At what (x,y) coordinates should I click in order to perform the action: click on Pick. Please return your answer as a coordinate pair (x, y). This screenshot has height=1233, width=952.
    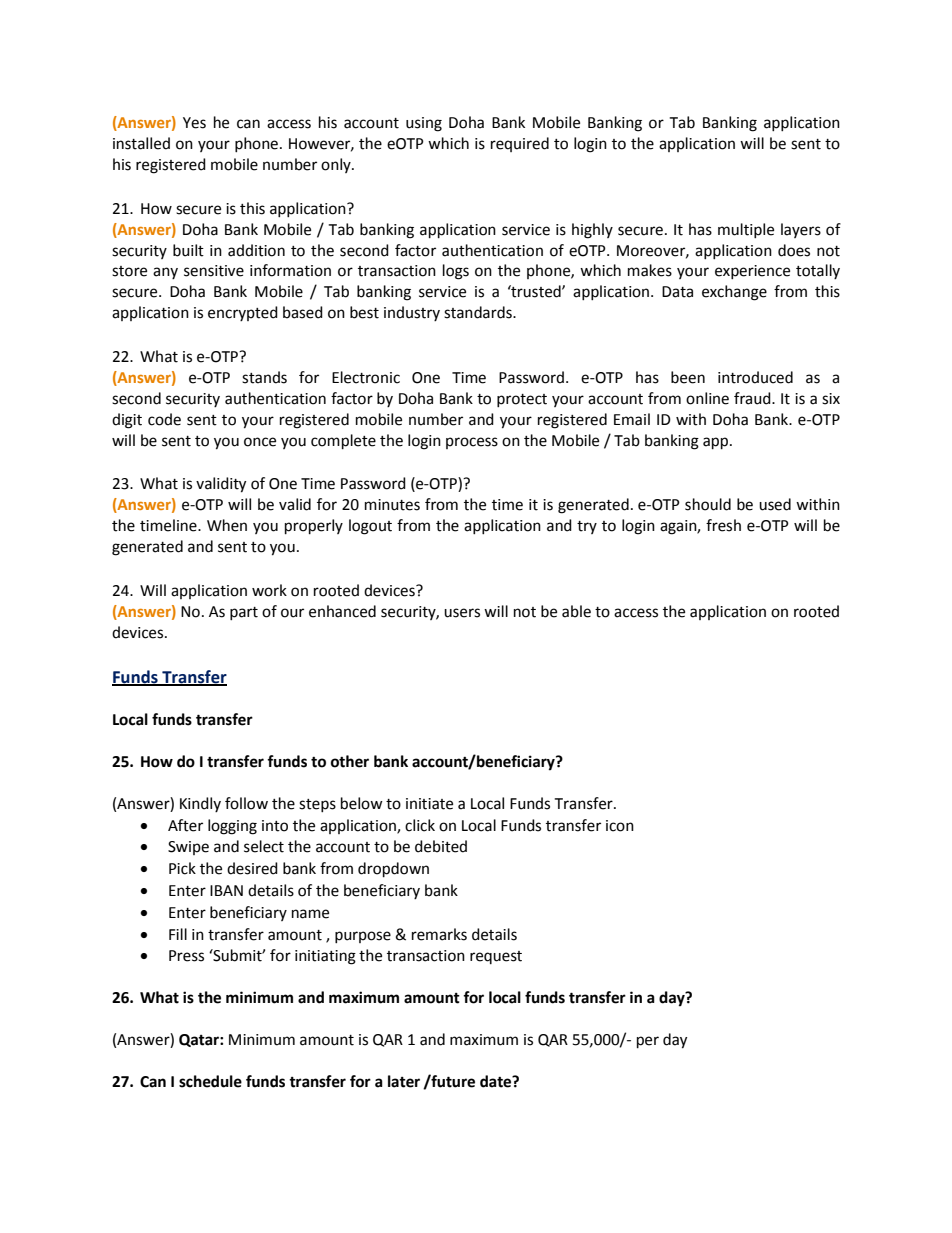
    Looking at the image, I should click on (182, 868).
